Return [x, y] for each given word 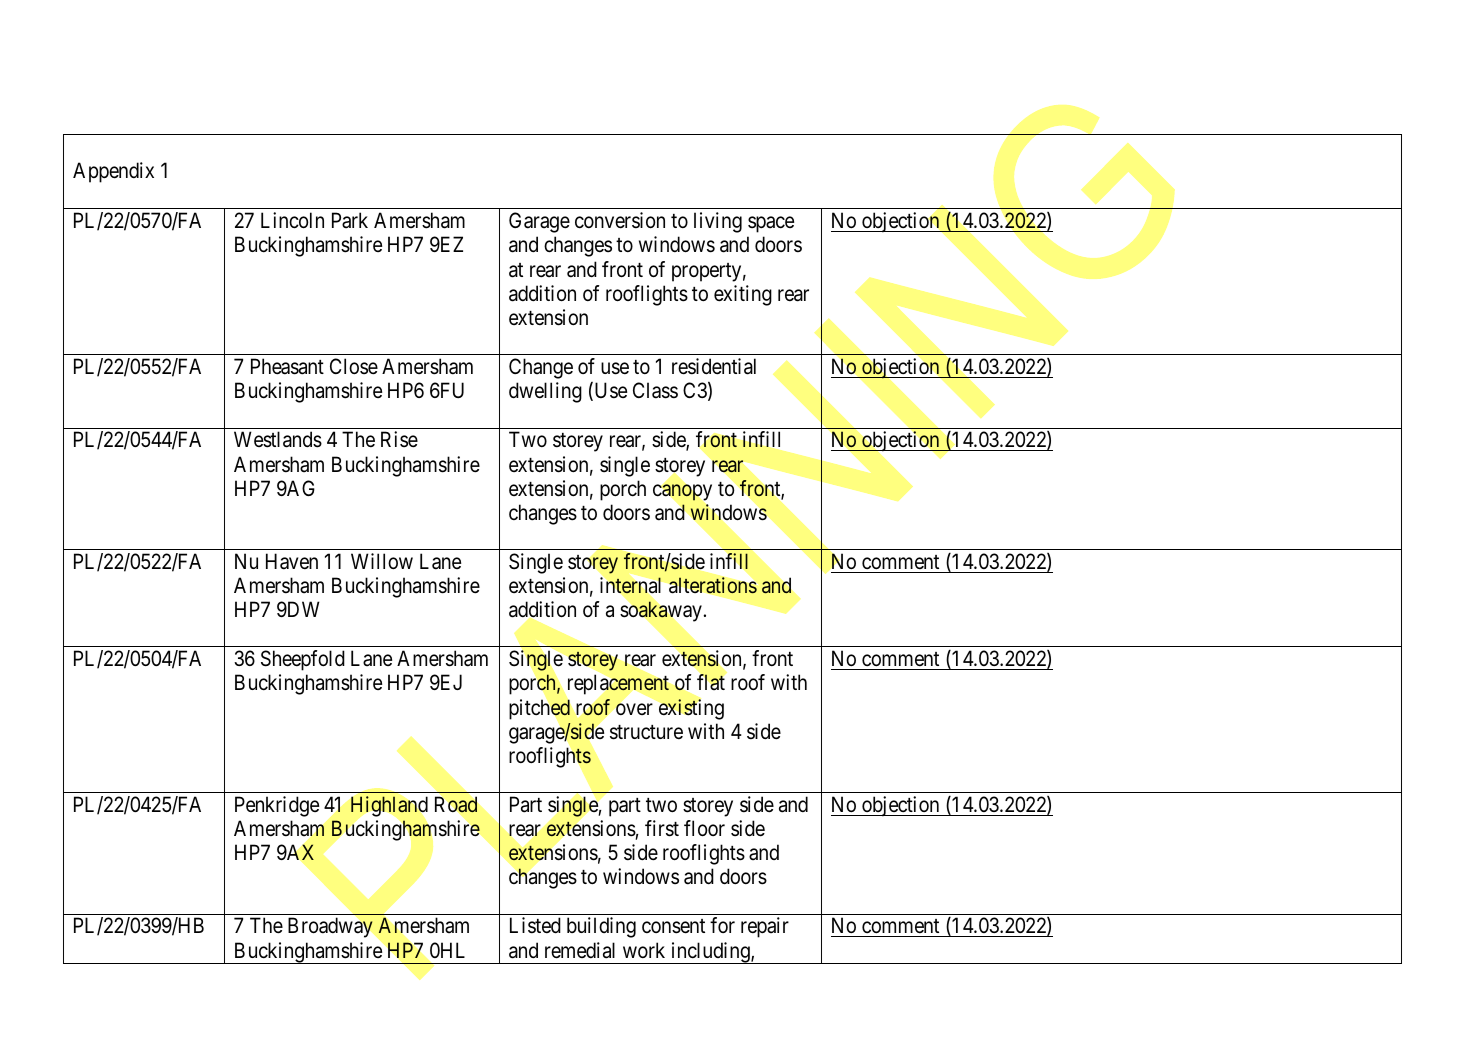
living [718, 222]
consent [673, 926]
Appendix [113, 172]
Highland [389, 806]
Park [350, 220]
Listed [535, 925]
